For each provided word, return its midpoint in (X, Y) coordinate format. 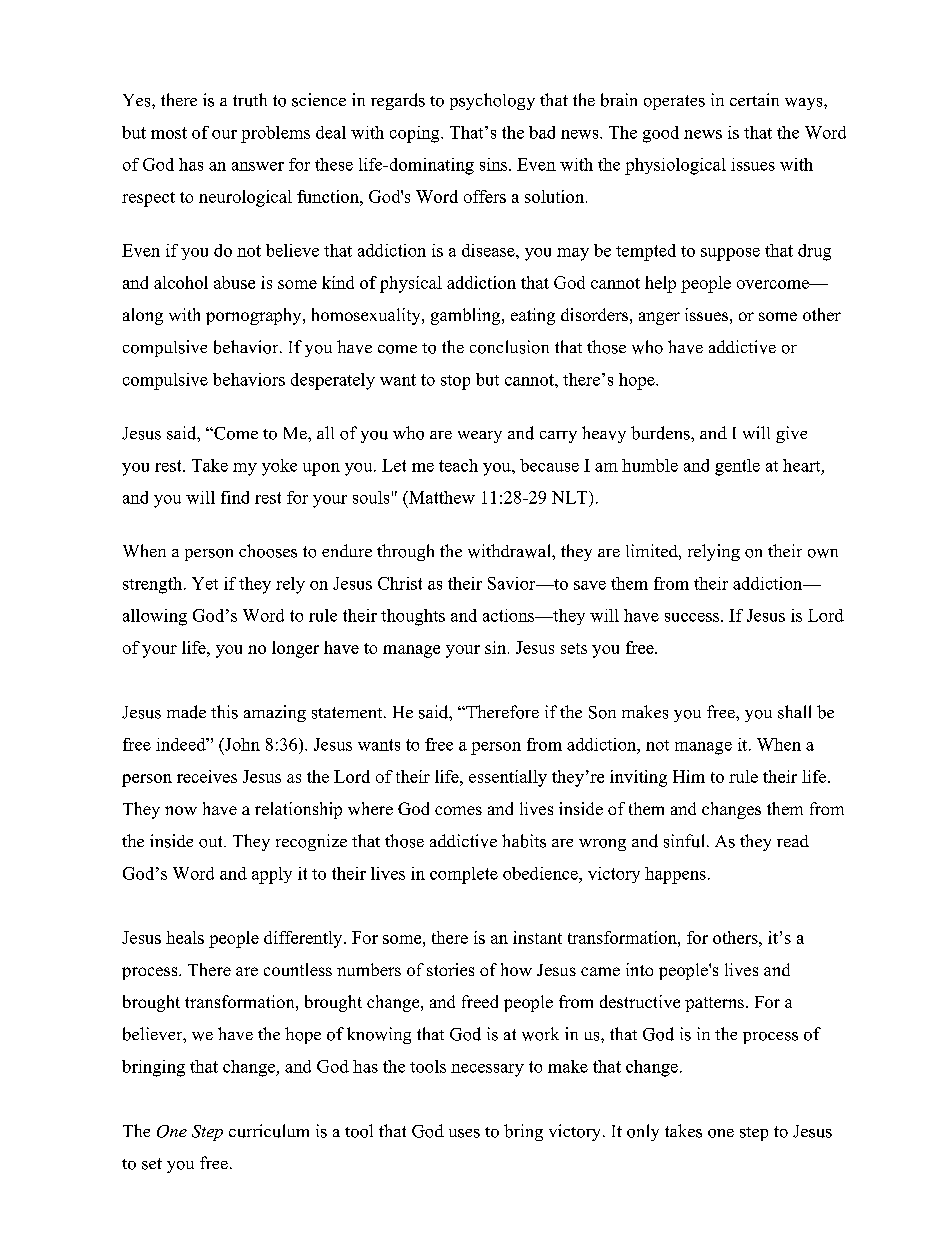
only (643, 1132)
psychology (492, 101)
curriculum (269, 1131)
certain (754, 99)
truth (250, 100)
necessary (487, 1070)
